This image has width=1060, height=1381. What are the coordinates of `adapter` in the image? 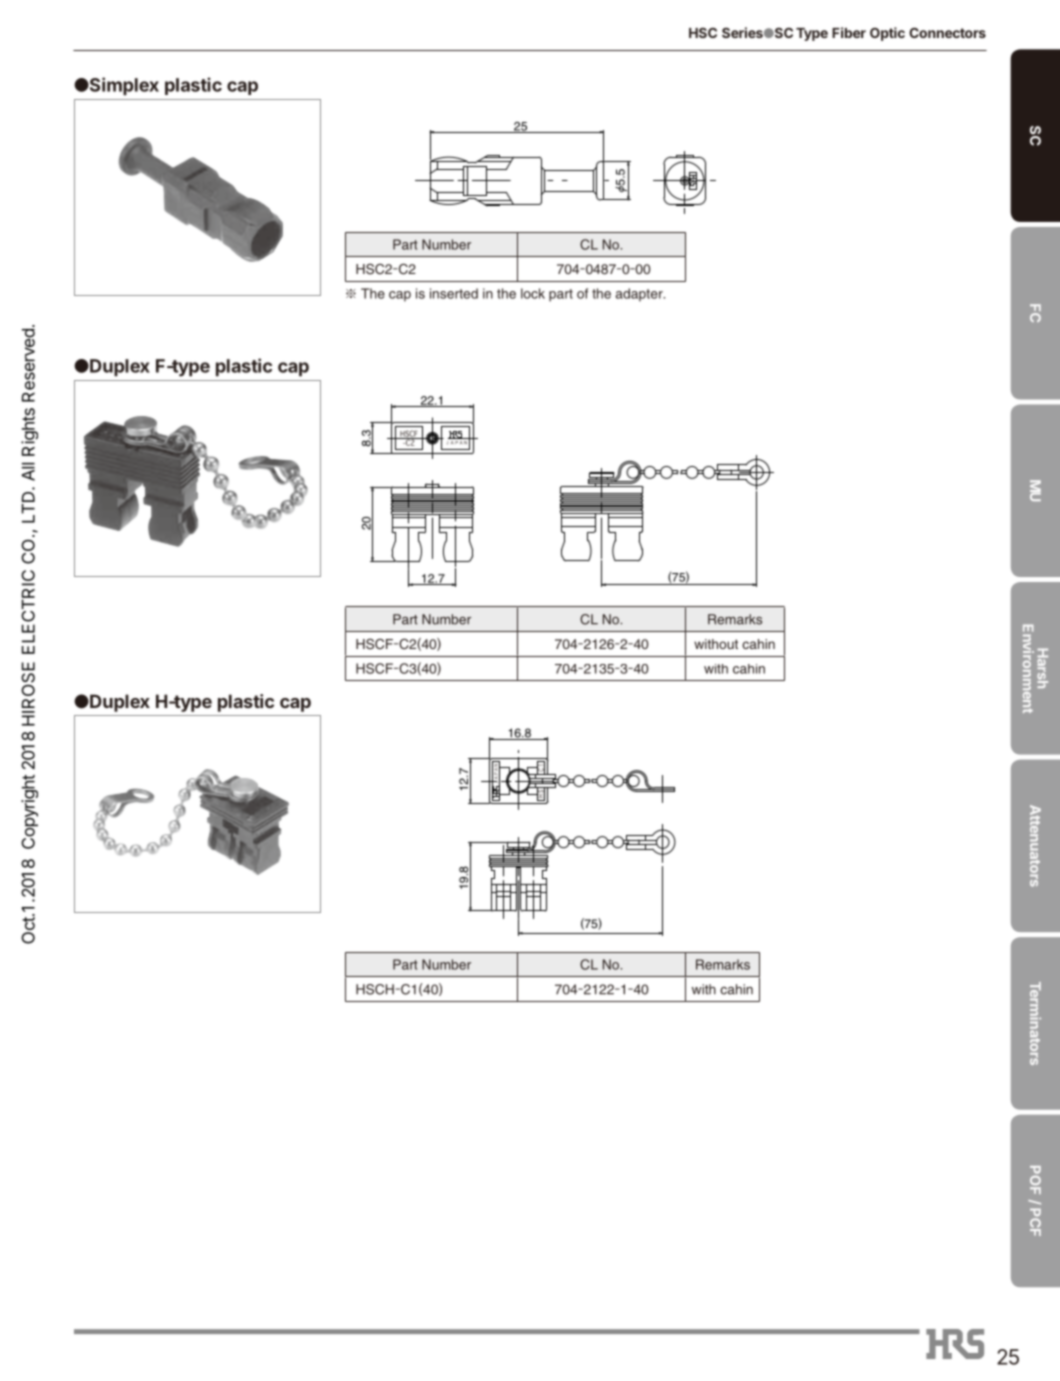 It's located at (640, 295).
